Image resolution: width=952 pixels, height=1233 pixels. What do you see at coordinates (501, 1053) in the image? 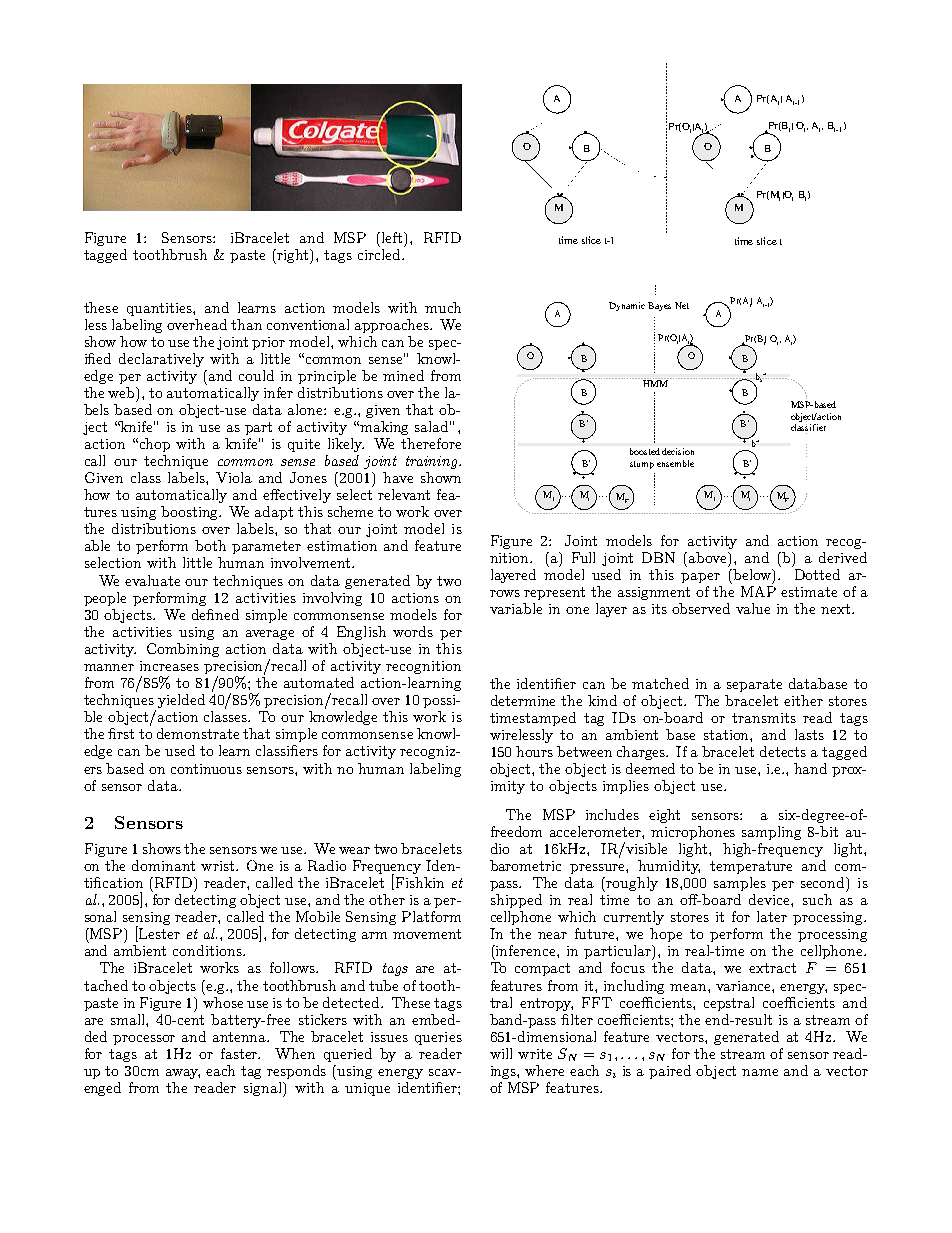
I see `will` at bounding box center [501, 1053].
